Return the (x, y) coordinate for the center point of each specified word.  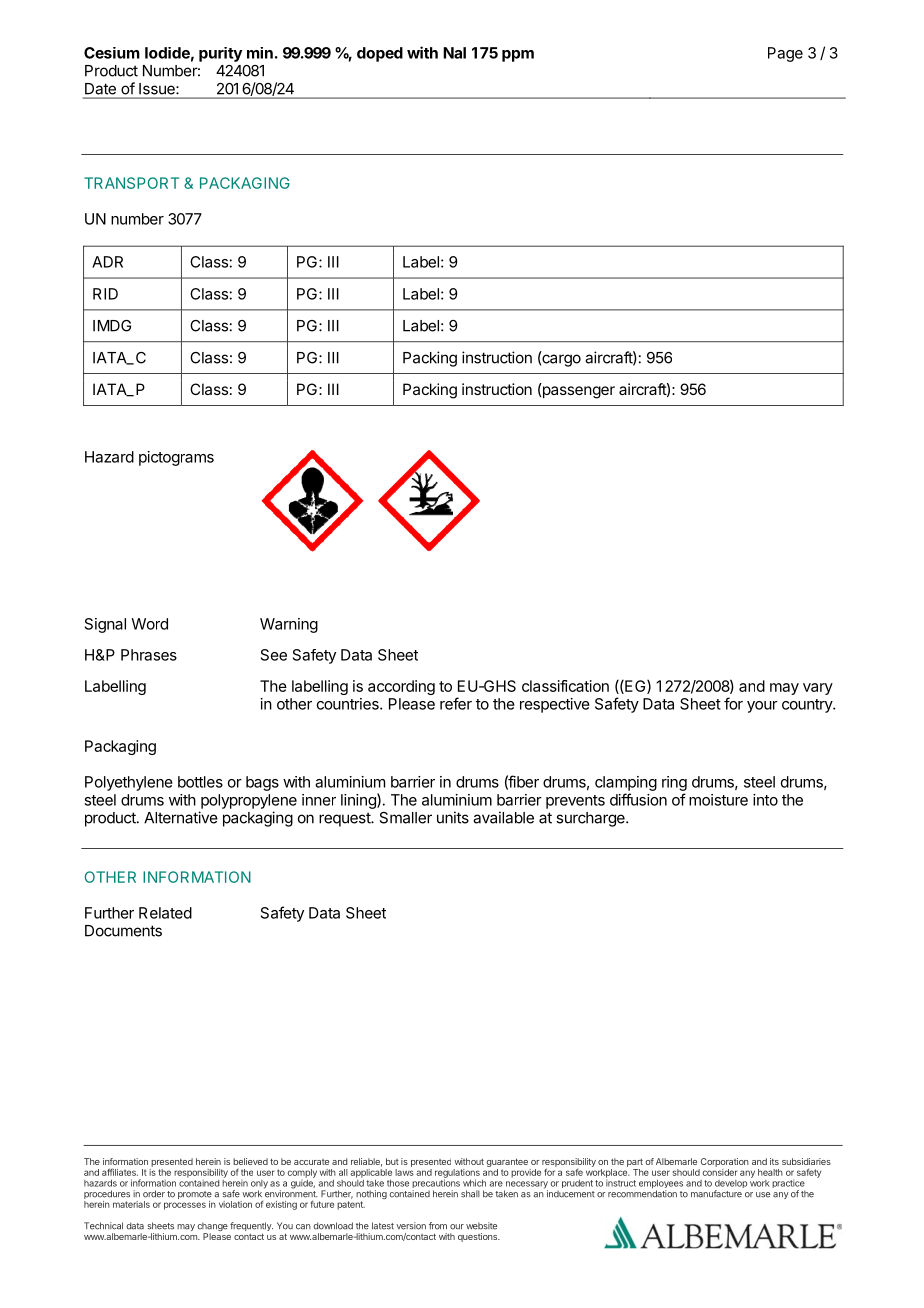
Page (785, 54)
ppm (518, 56)
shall (470, 1194)
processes (185, 1206)
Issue (158, 89)
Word (149, 624)
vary (818, 689)
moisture (718, 800)
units (453, 817)
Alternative (181, 817)
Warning (289, 625)
